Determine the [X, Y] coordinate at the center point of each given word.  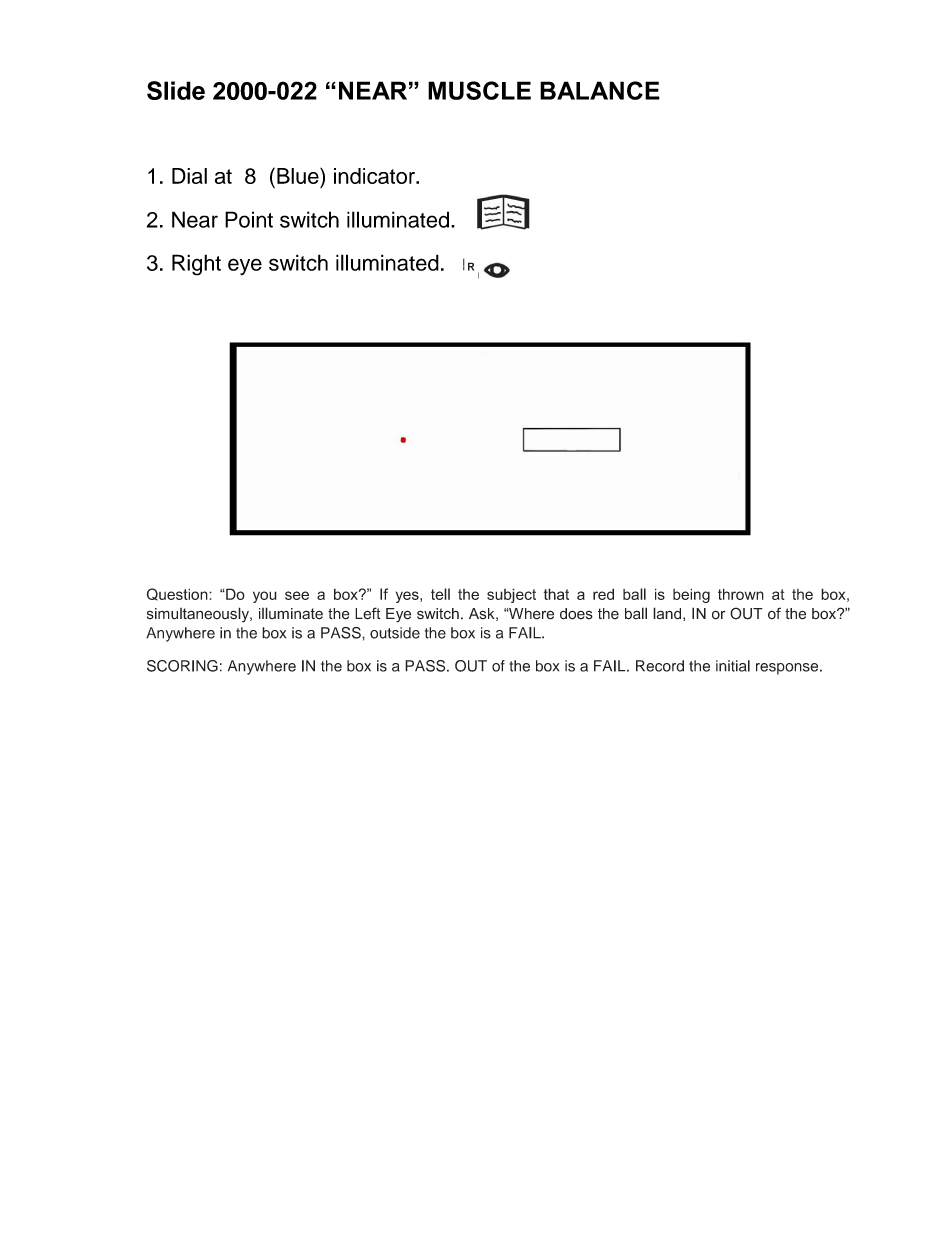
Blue [299, 176]
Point [249, 219]
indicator [375, 176]
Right [196, 265]
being [691, 595]
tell [440, 594]
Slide [176, 90]
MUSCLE [479, 90]
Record [660, 666]
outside [395, 633]
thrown [741, 594]
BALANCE [600, 90]
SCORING [182, 666]
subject [511, 595]
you [265, 597]
